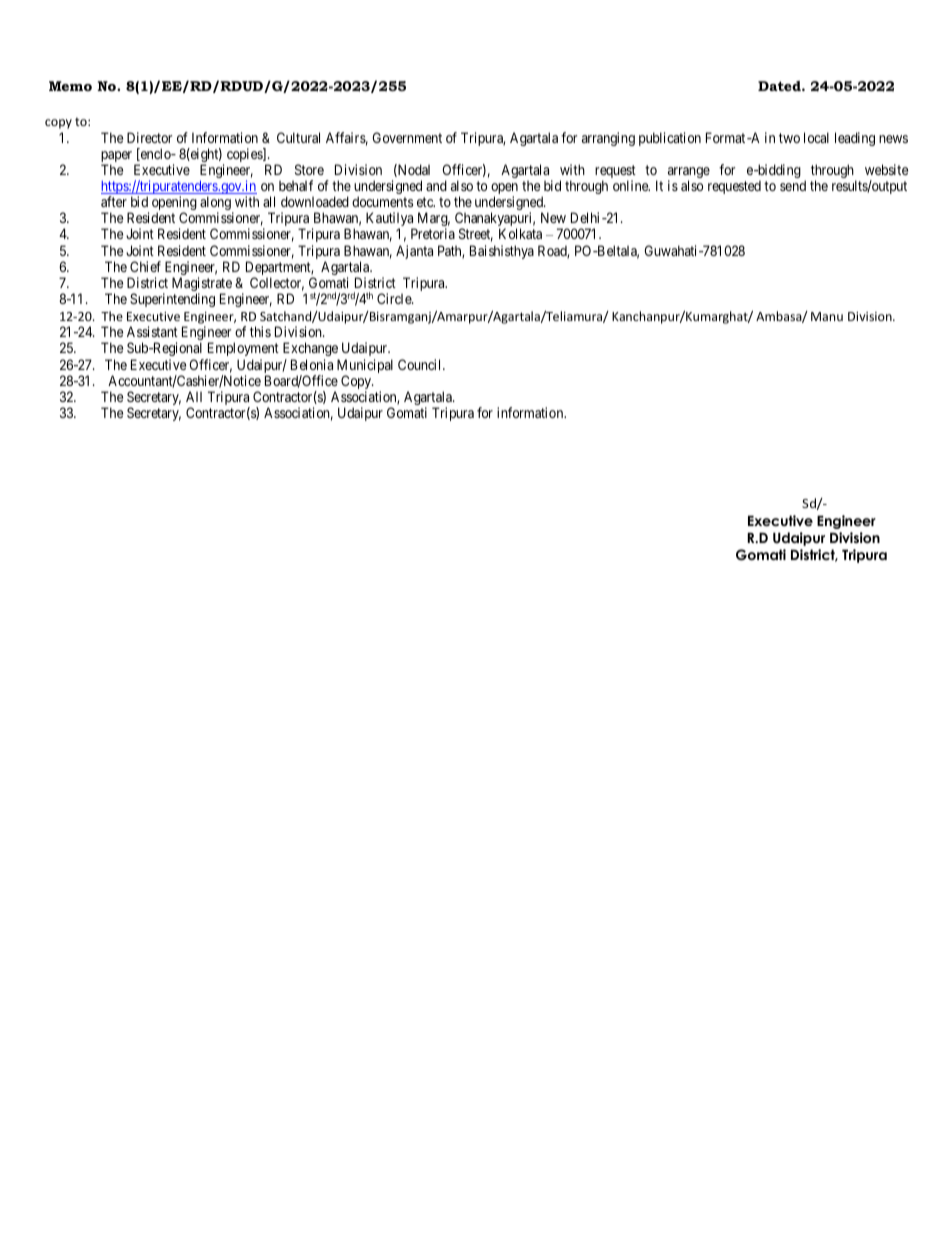  I want to click on after, so click(114, 201).
